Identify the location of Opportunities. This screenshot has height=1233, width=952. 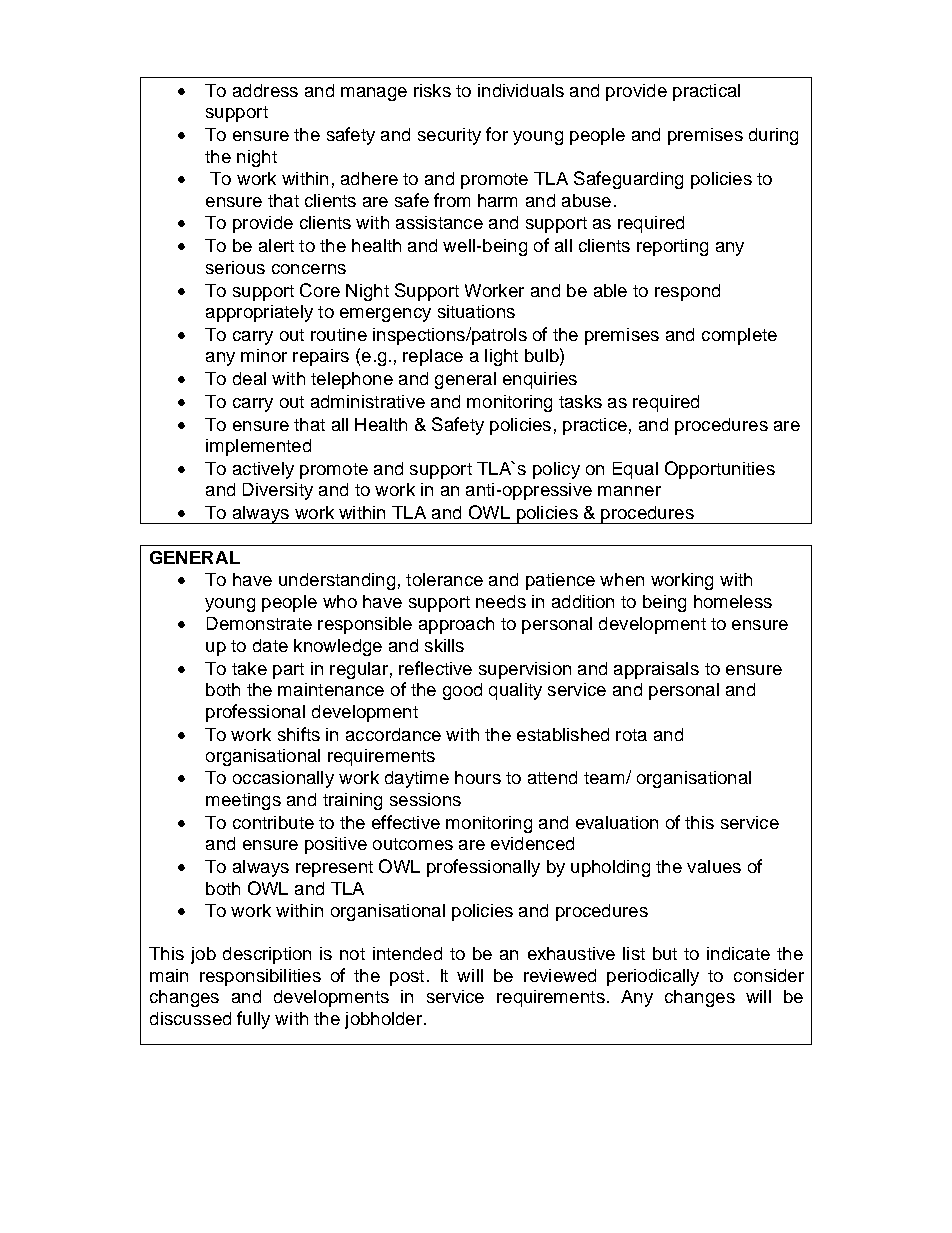
(720, 470).
